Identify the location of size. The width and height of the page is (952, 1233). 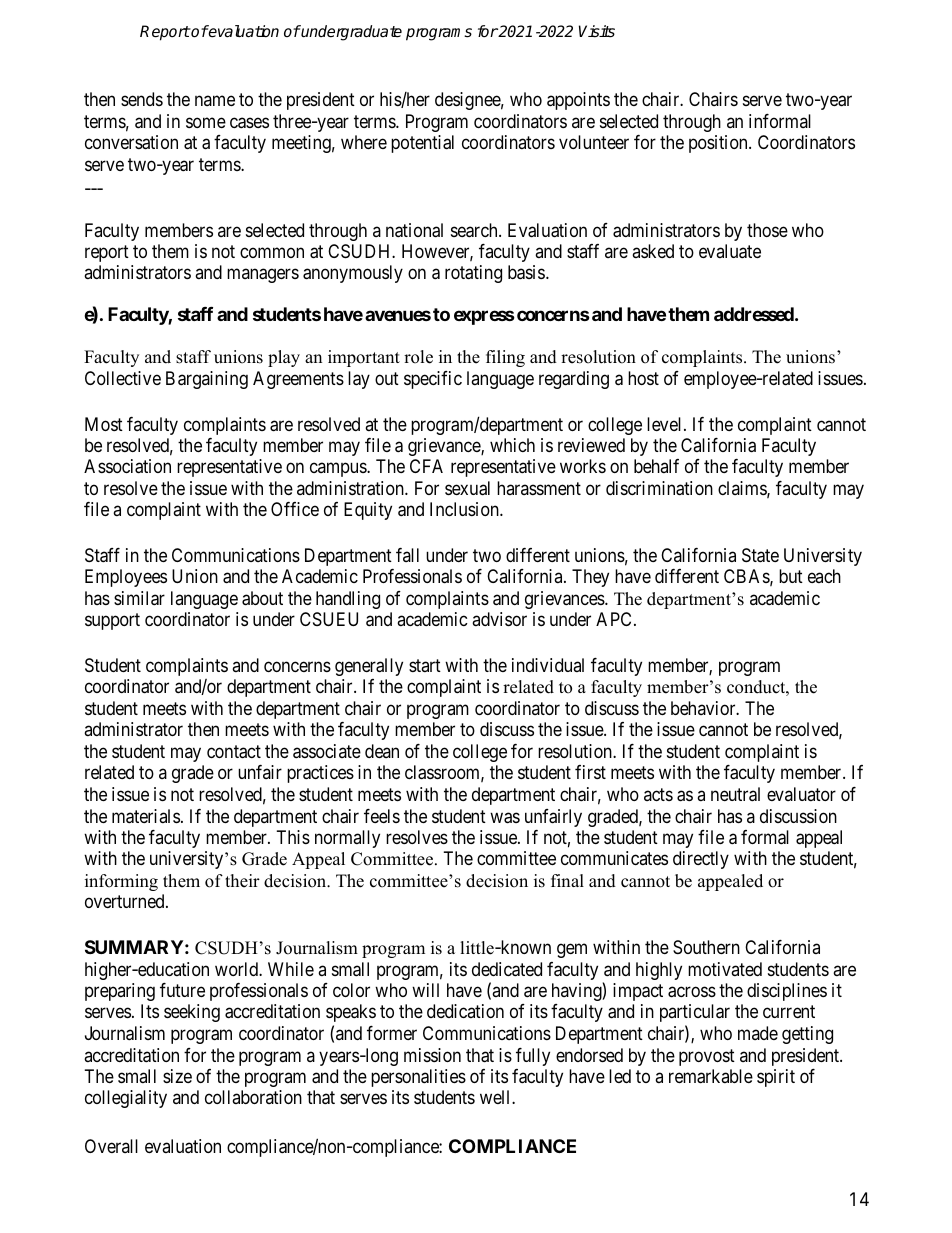
(177, 1076).
